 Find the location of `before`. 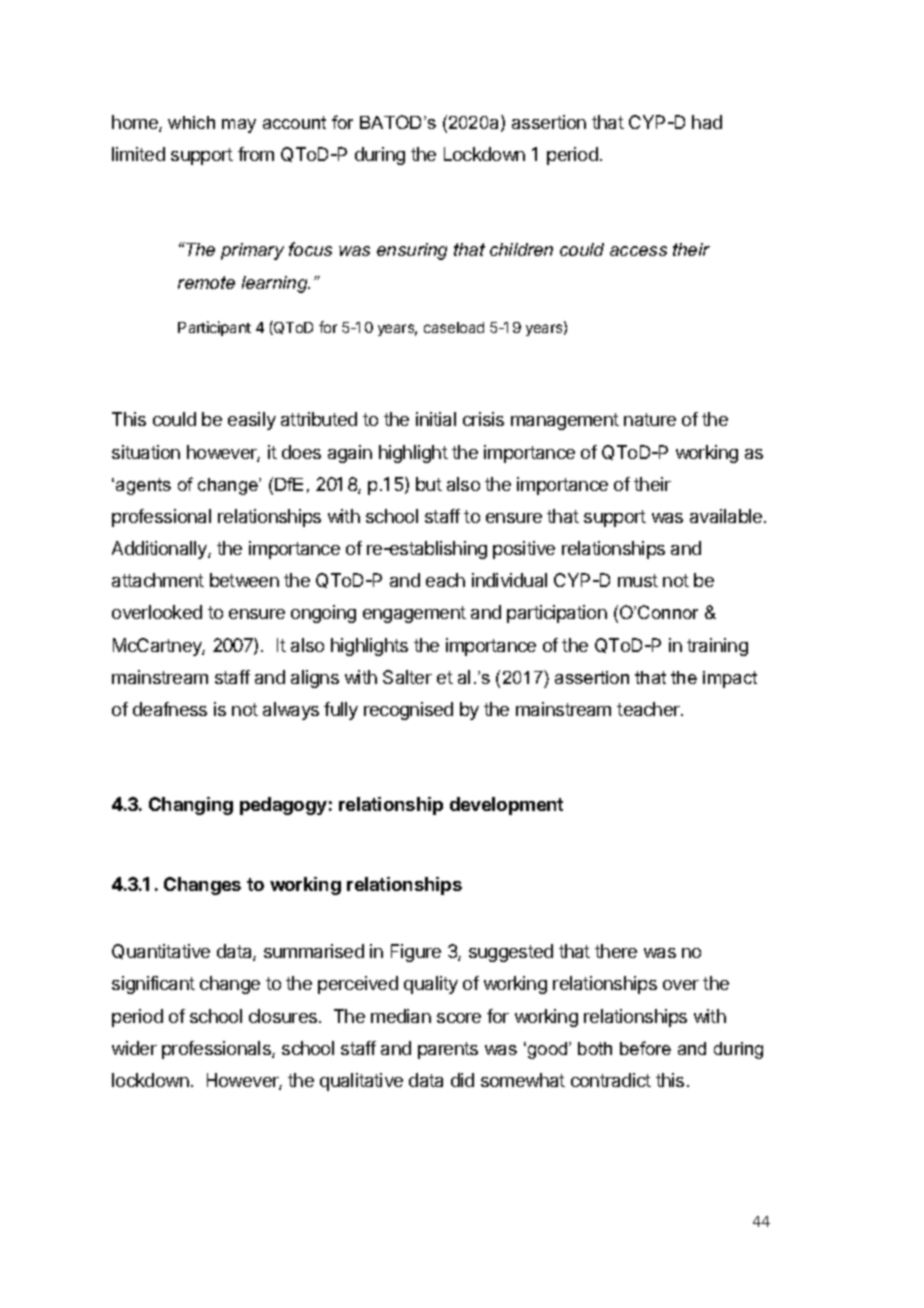

before is located at coordinates (645, 1048).
